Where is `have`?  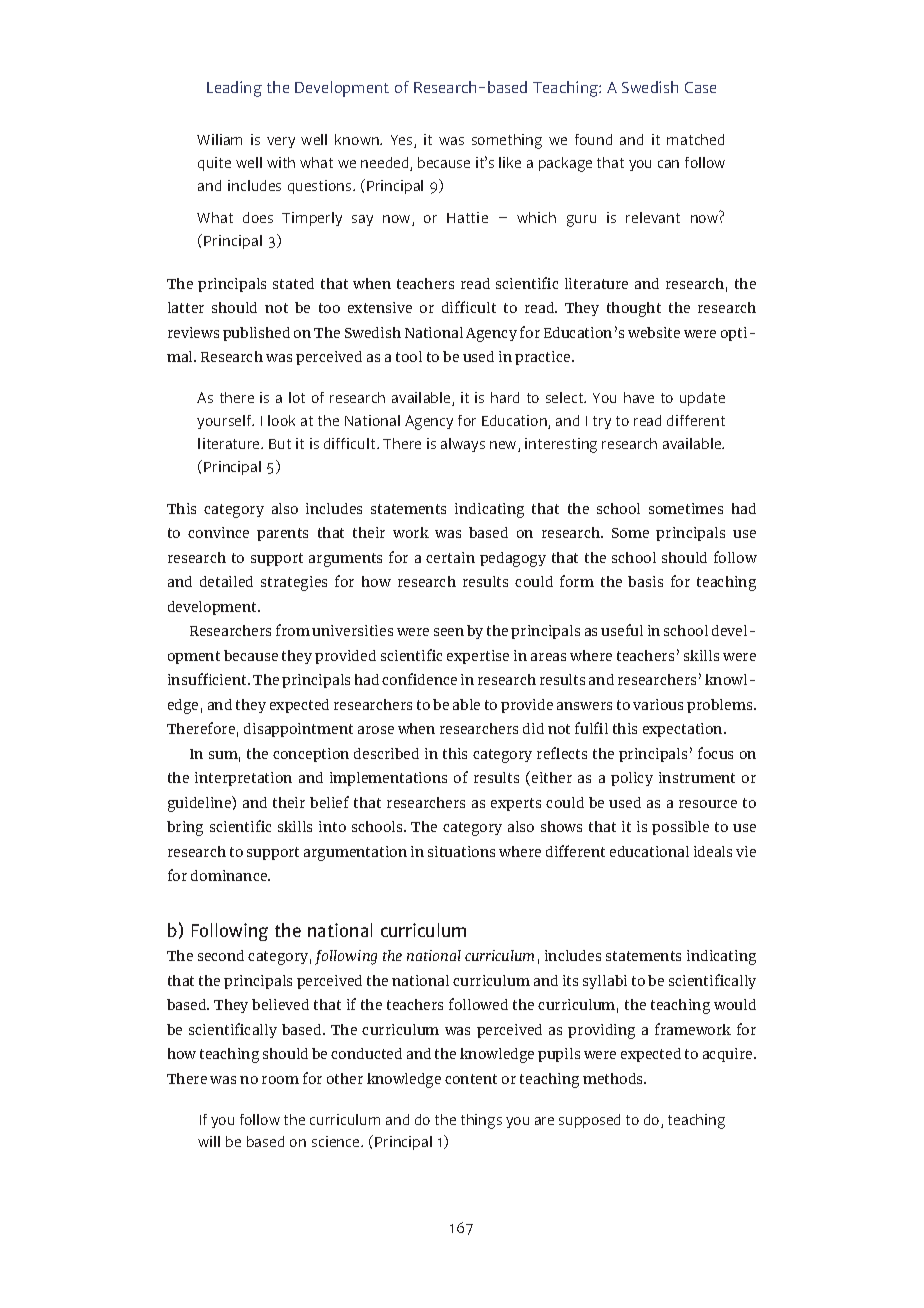 have is located at coordinates (639, 397).
